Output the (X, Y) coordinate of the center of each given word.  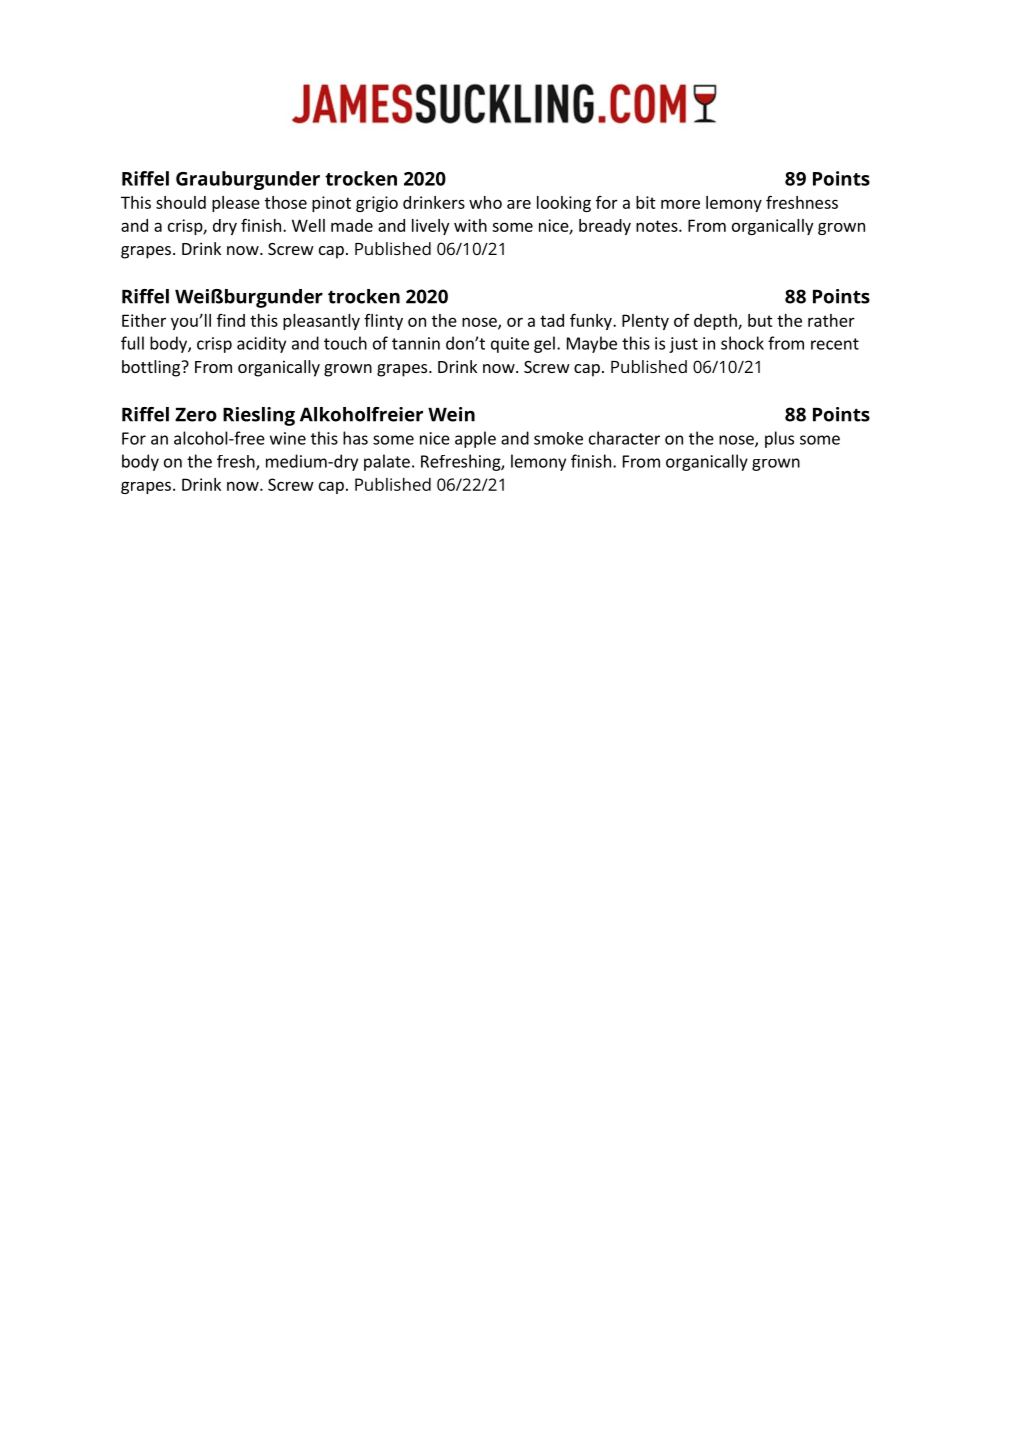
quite (510, 345)
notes (658, 226)
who (485, 202)
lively (430, 227)
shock (742, 343)
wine (288, 438)
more (680, 204)
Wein (451, 414)
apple (475, 439)
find (231, 320)
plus (779, 439)
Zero (196, 415)
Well (308, 225)
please (236, 204)
